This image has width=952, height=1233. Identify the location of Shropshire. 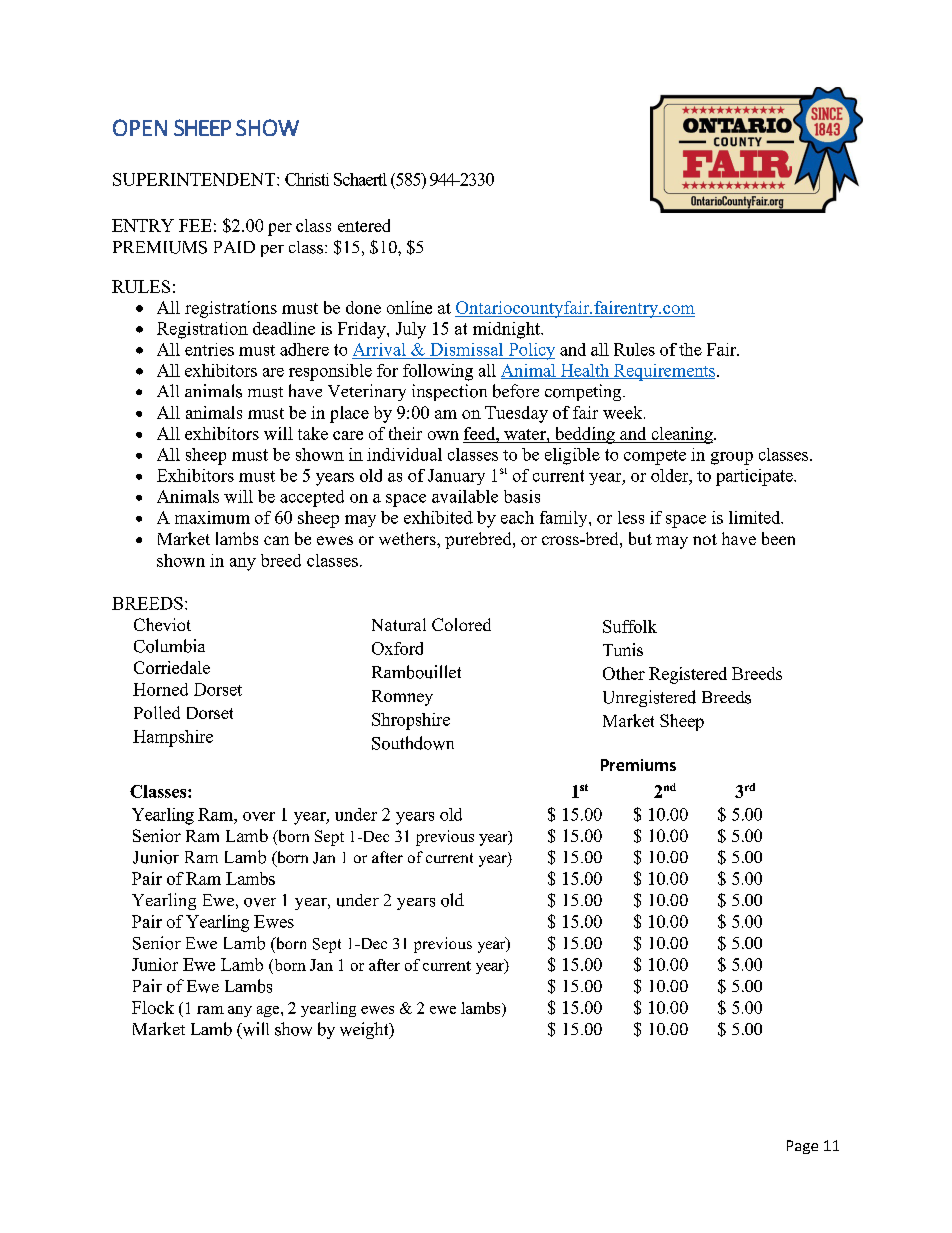
(411, 721).
